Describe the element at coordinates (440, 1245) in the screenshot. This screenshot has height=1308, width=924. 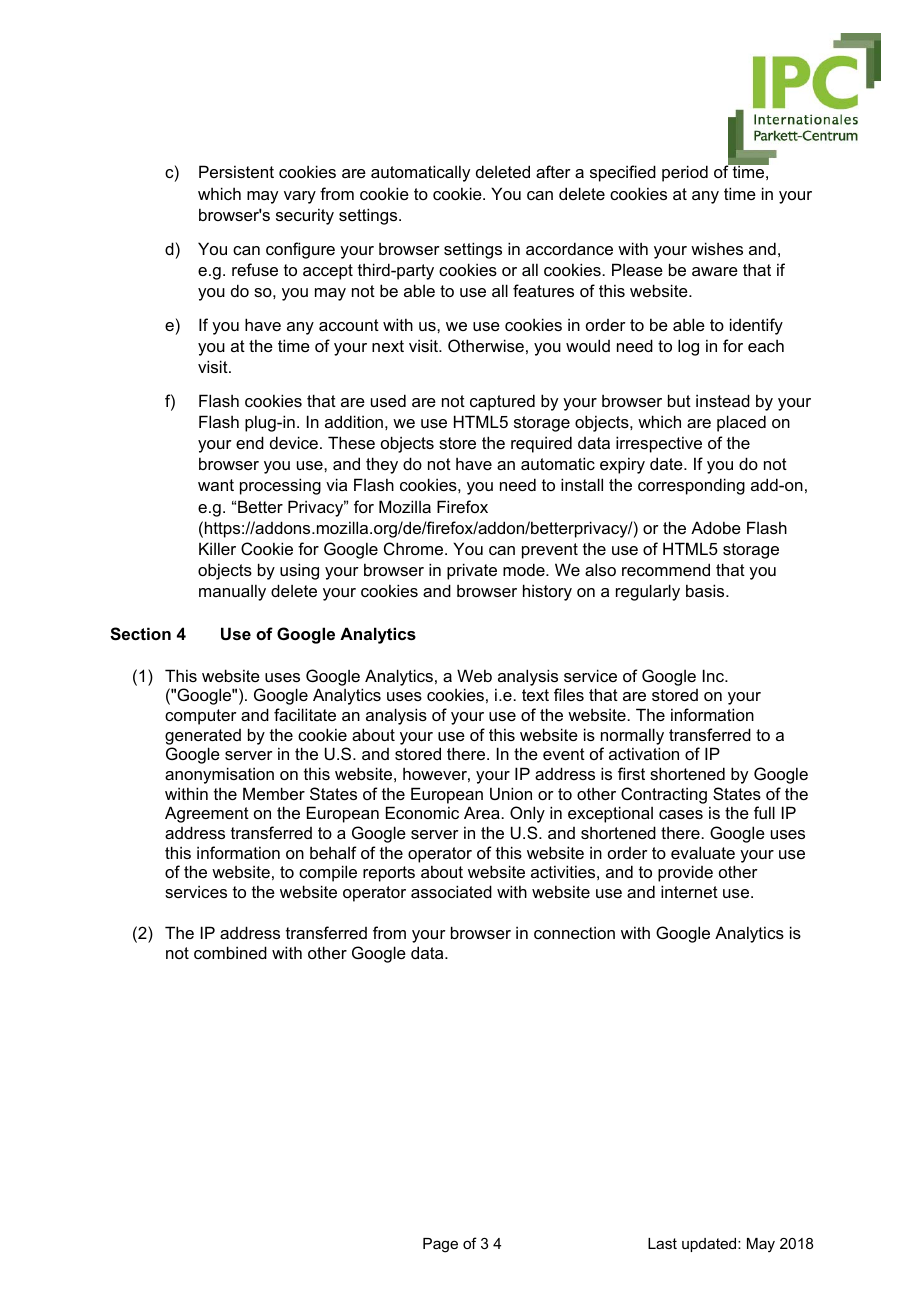
I see `Page` at that location.
